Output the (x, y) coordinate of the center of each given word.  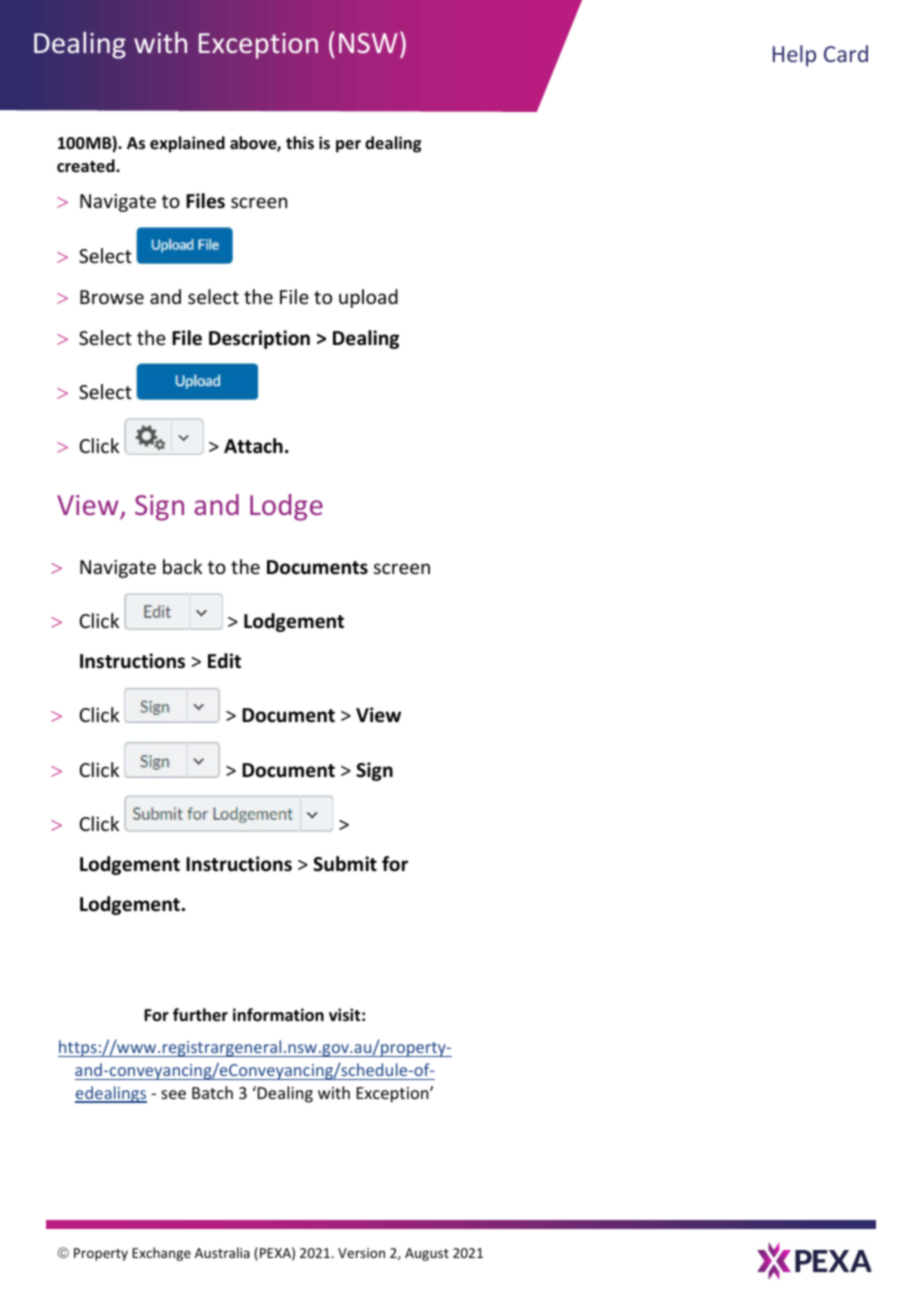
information (278, 1015)
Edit (224, 661)
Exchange (161, 1254)
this (300, 142)
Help (794, 56)
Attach (253, 446)
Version (361, 1253)
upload (368, 298)
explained (187, 144)
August (427, 1254)
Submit (345, 864)
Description (259, 339)
